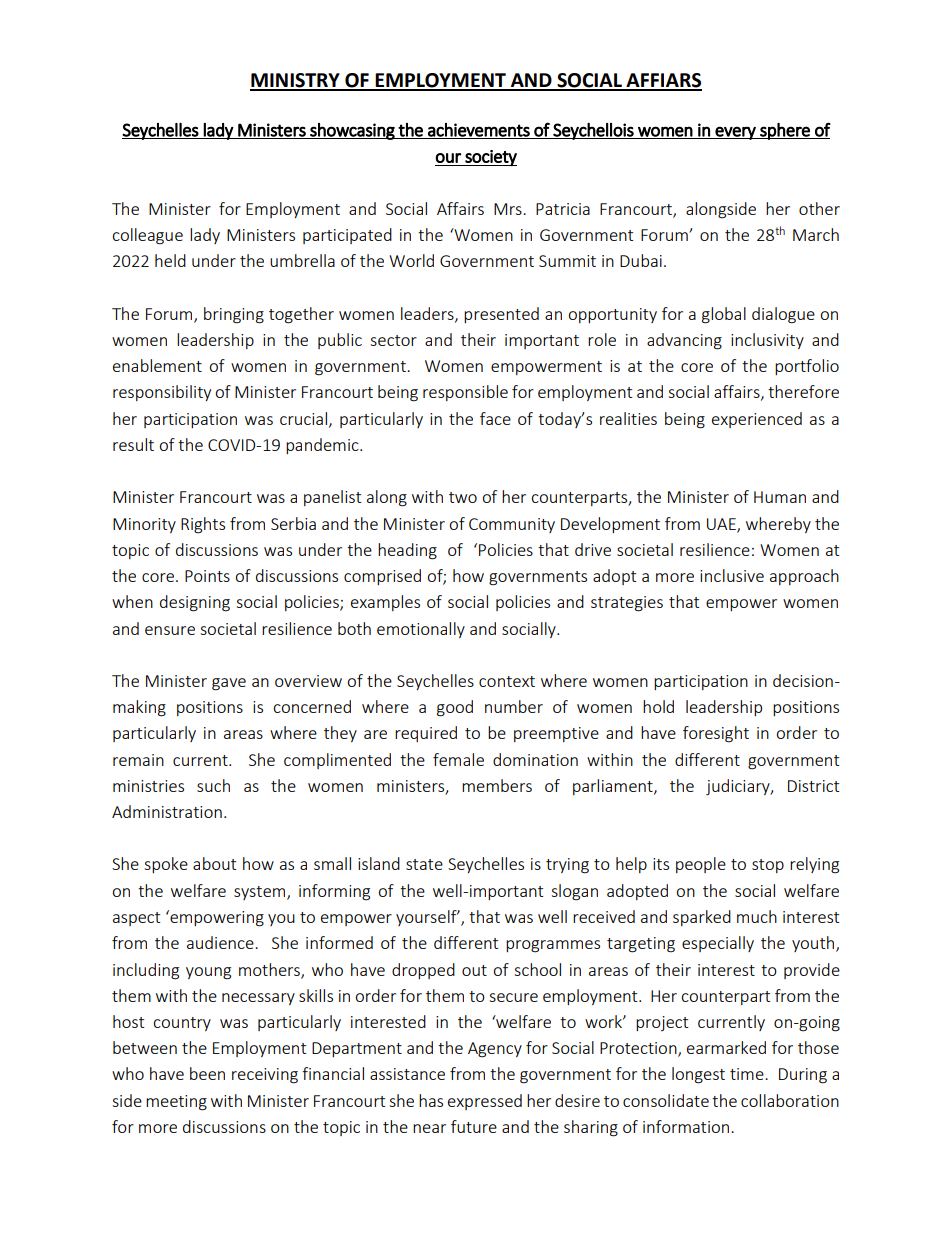 This screenshot has height=1233, width=952. I want to click on experienced, so click(757, 420).
